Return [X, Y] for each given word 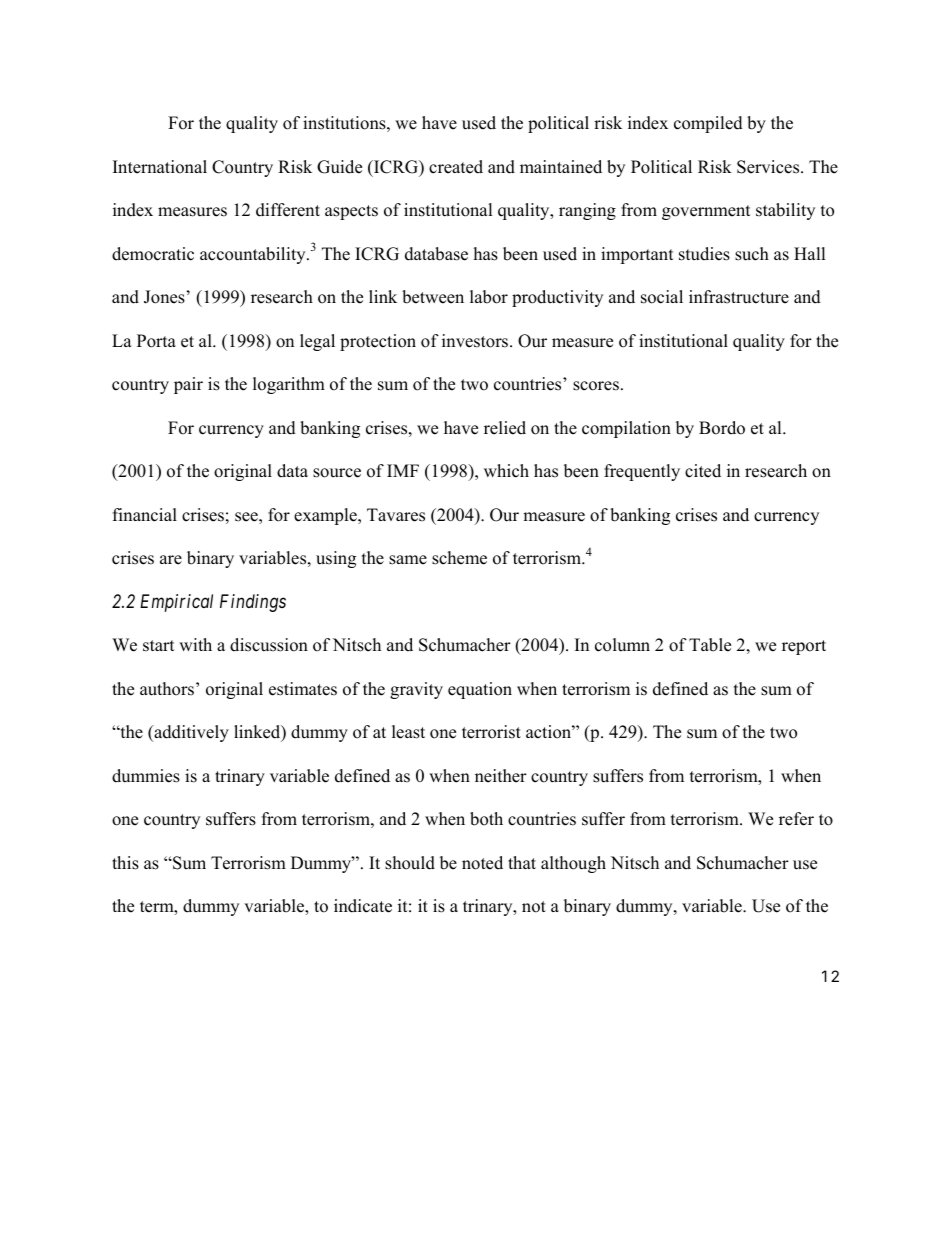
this [125, 863]
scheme [459, 558]
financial [145, 515]
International [160, 167]
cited [703, 471]
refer [796, 819]
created [456, 167]
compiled [708, 124]
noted [482, 863]
